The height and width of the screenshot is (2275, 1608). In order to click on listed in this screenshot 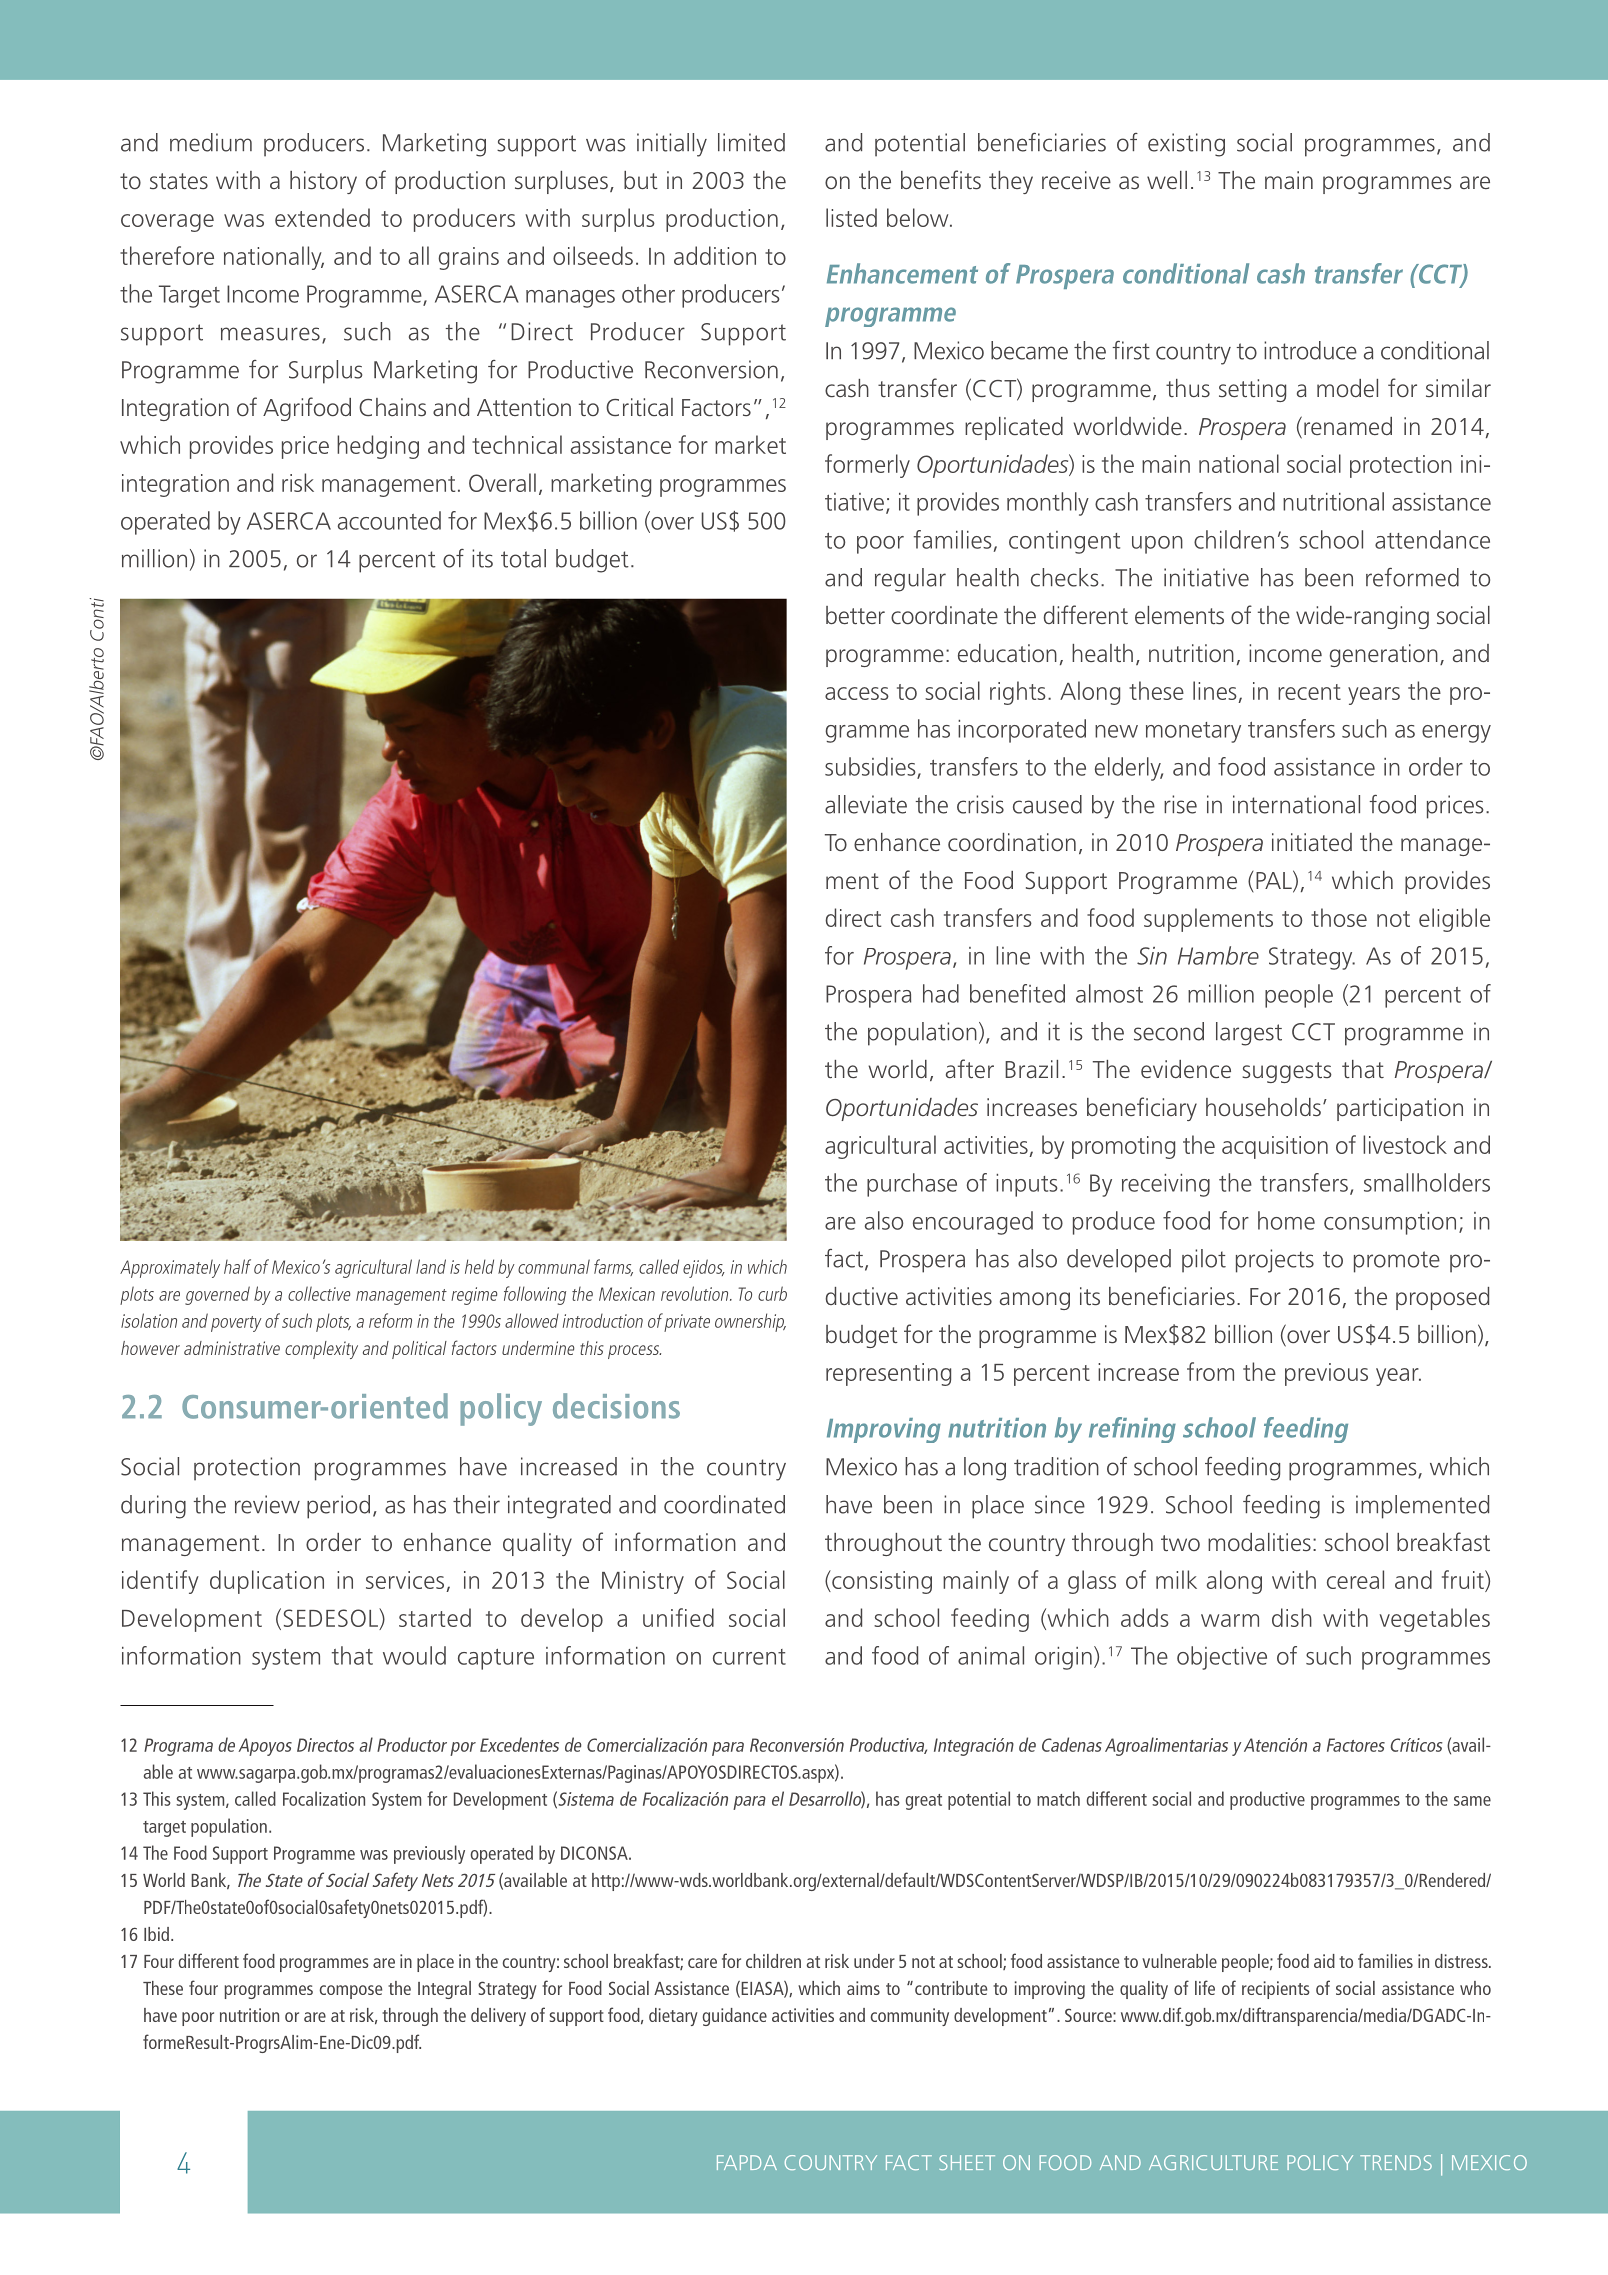, I will do `click(851, 217)`.
